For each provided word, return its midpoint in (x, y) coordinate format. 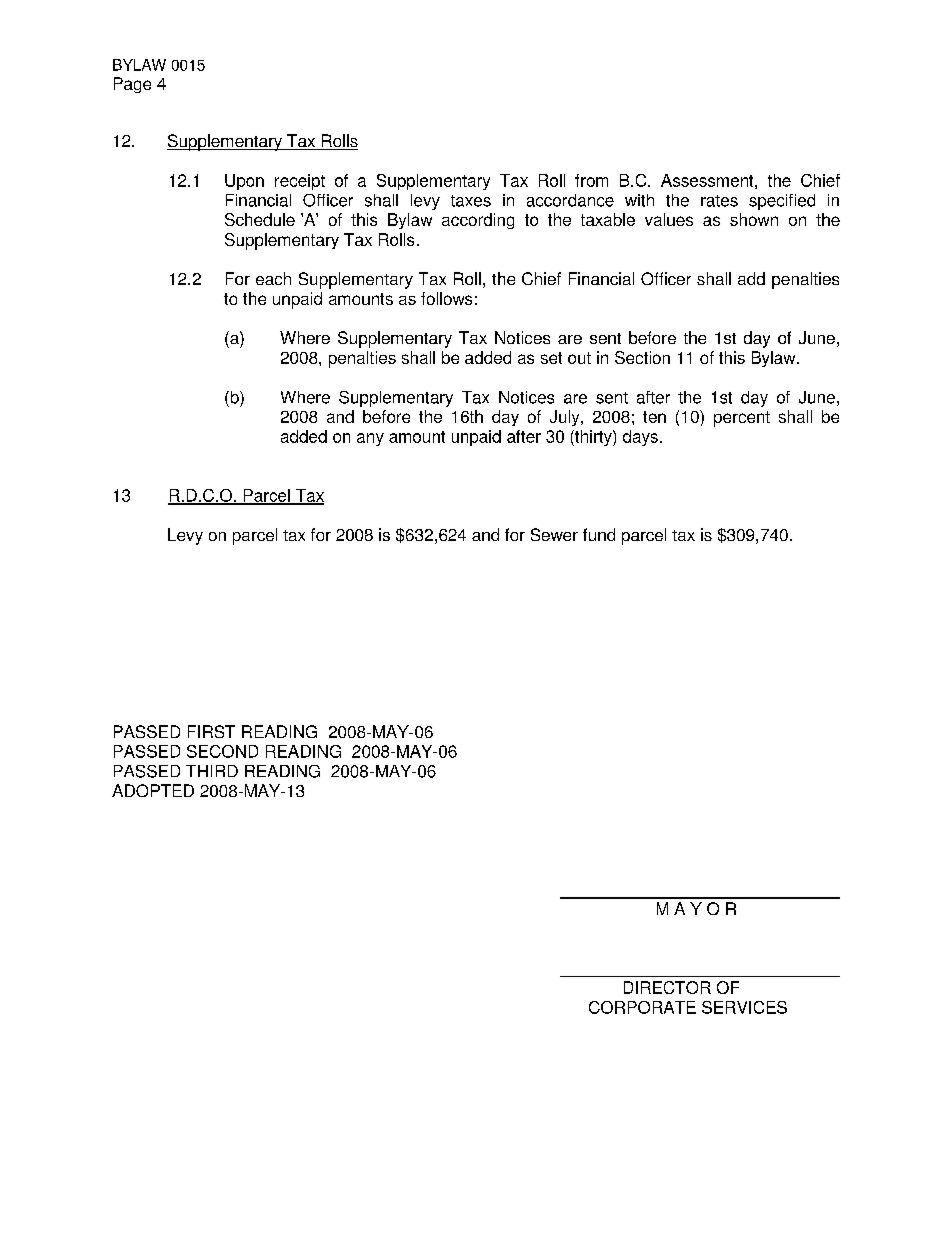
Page (132, 85)
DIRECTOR (667, 987)
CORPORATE (642, 1007)
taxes (471, 201)
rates (719, 201)
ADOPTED (153, 790)
